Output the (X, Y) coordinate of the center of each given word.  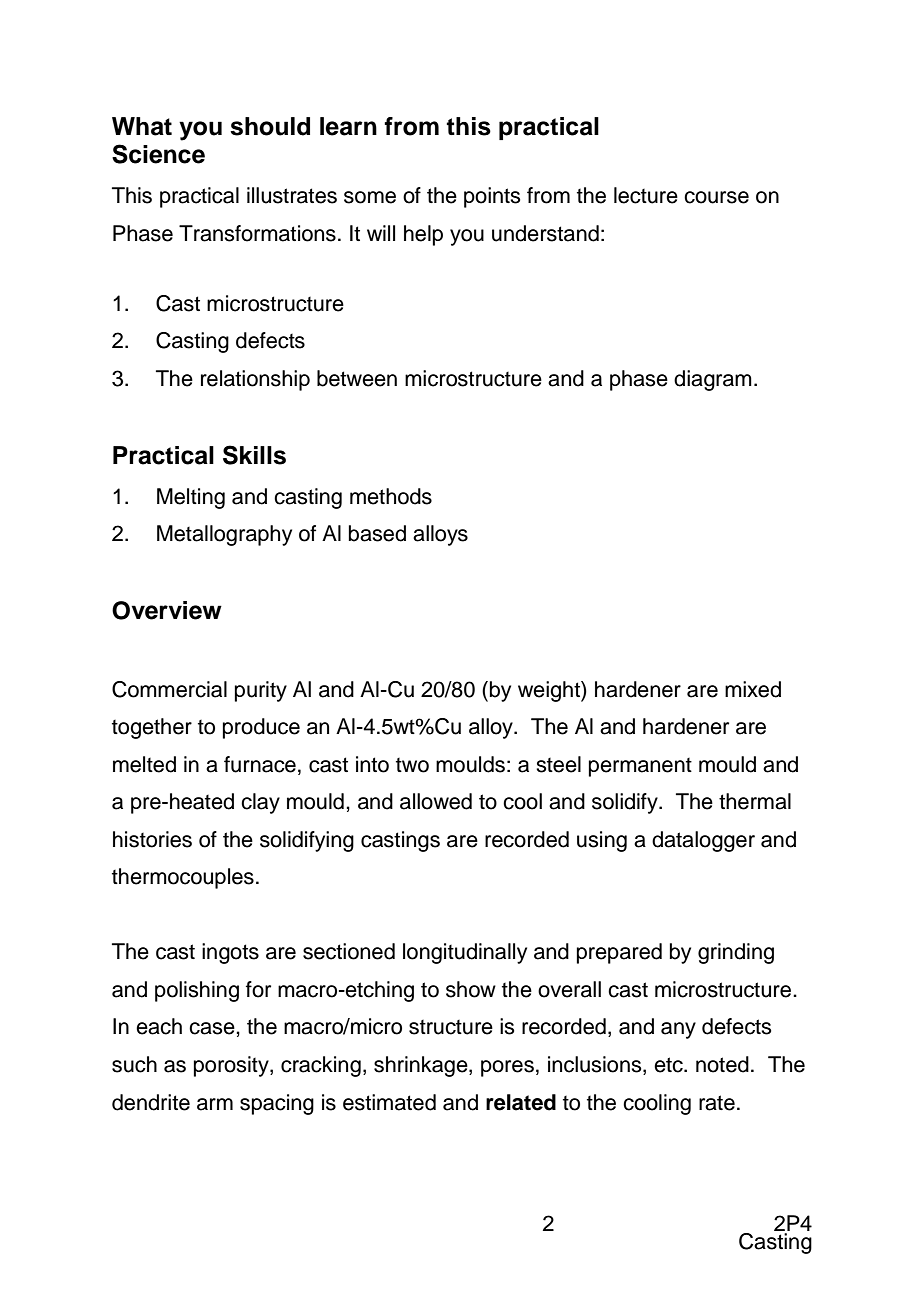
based (377, 533)
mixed (753, 689)
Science (158, 154)
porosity (232, 1066)
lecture (646, 195)
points (492, 197)
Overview (167, 610)
